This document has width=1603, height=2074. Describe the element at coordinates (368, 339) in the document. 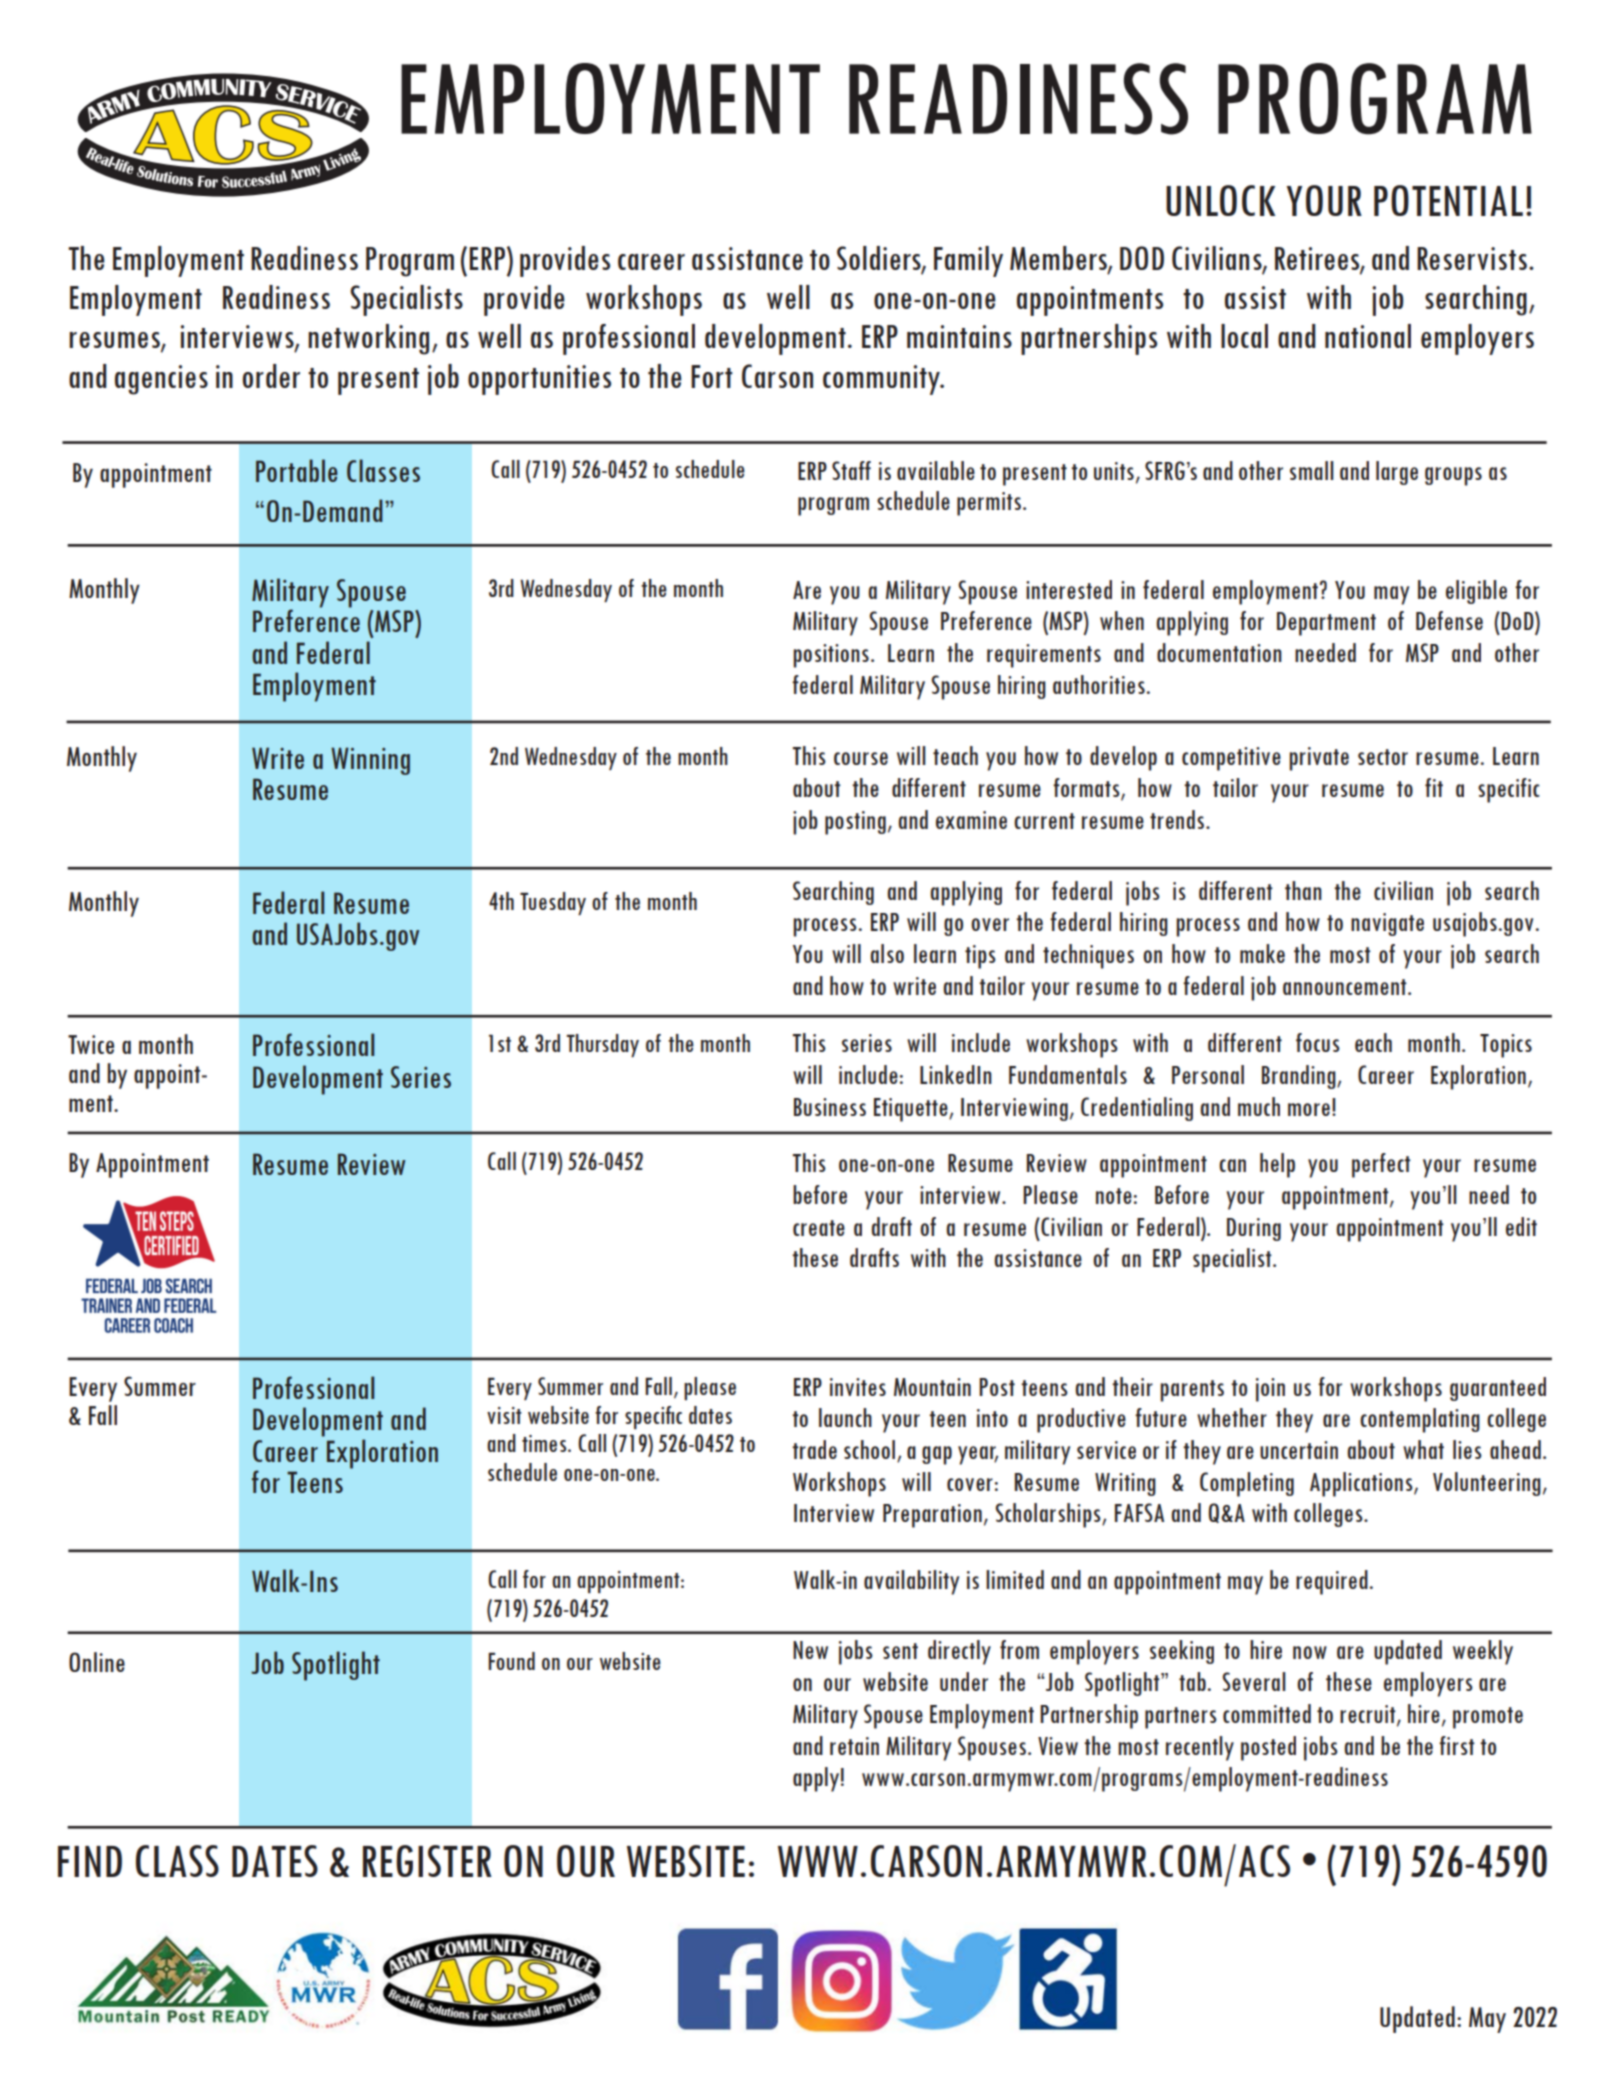

I see `networking` at that location.
